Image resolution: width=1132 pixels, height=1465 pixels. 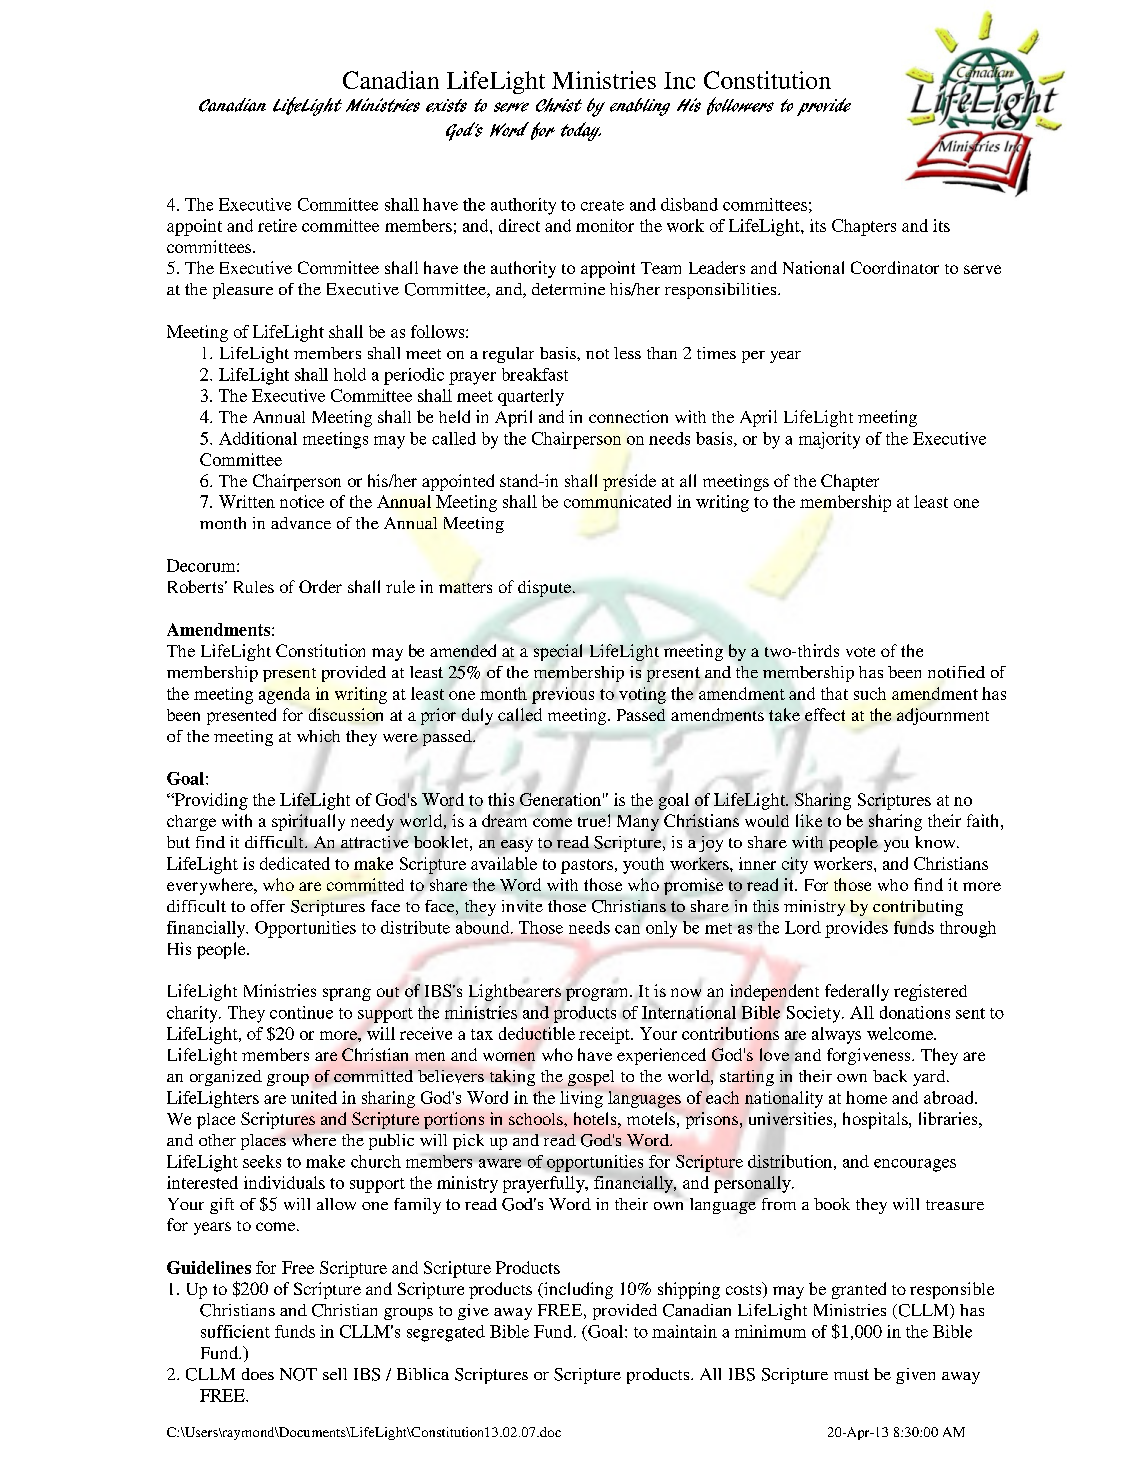 What do you see at coordinates (860, 652) in the image?
I see `vote` at bounding box center [860, 652].
